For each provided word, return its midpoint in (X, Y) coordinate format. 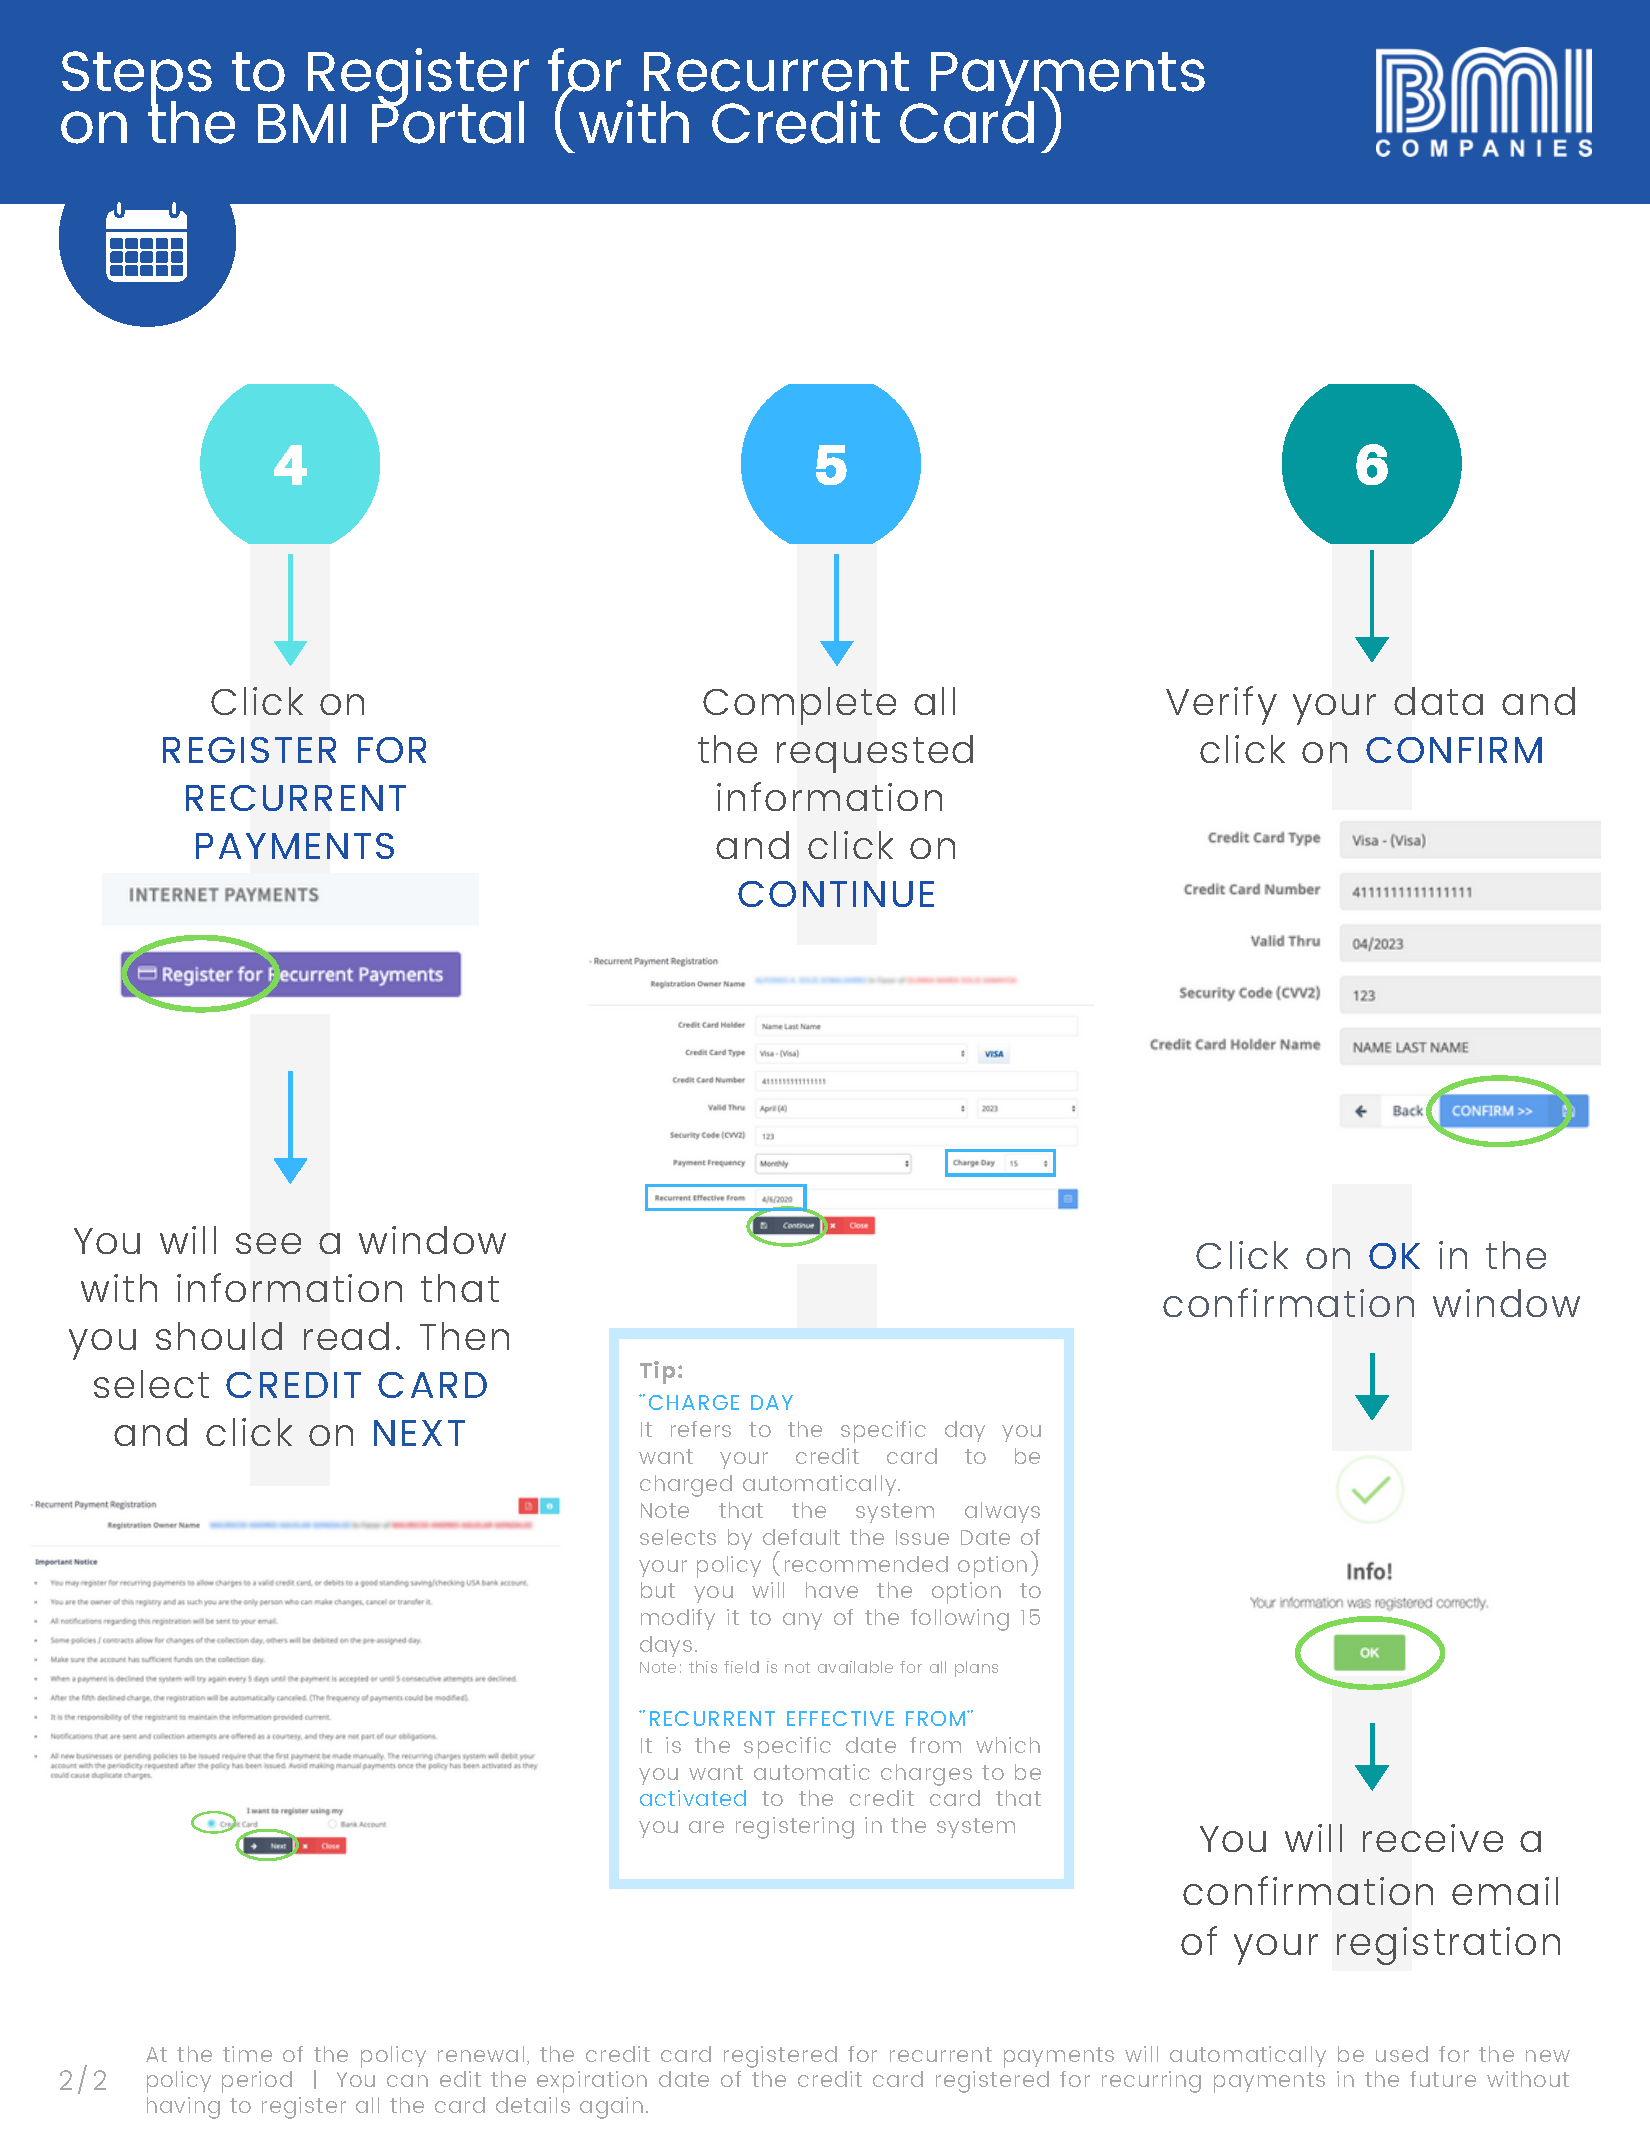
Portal (448, 121)
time (247, 2054)
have (832, 1590)
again (611, 2108)
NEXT (419, 1433)
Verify (1221, 705)
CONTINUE (836, 894)
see (268, 1243)
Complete (799, 706)
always (1002, 1512)
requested (875, 754)
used (1402, 2054)
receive (1433, 1838)
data (1438, 701)
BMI (302, 123)
